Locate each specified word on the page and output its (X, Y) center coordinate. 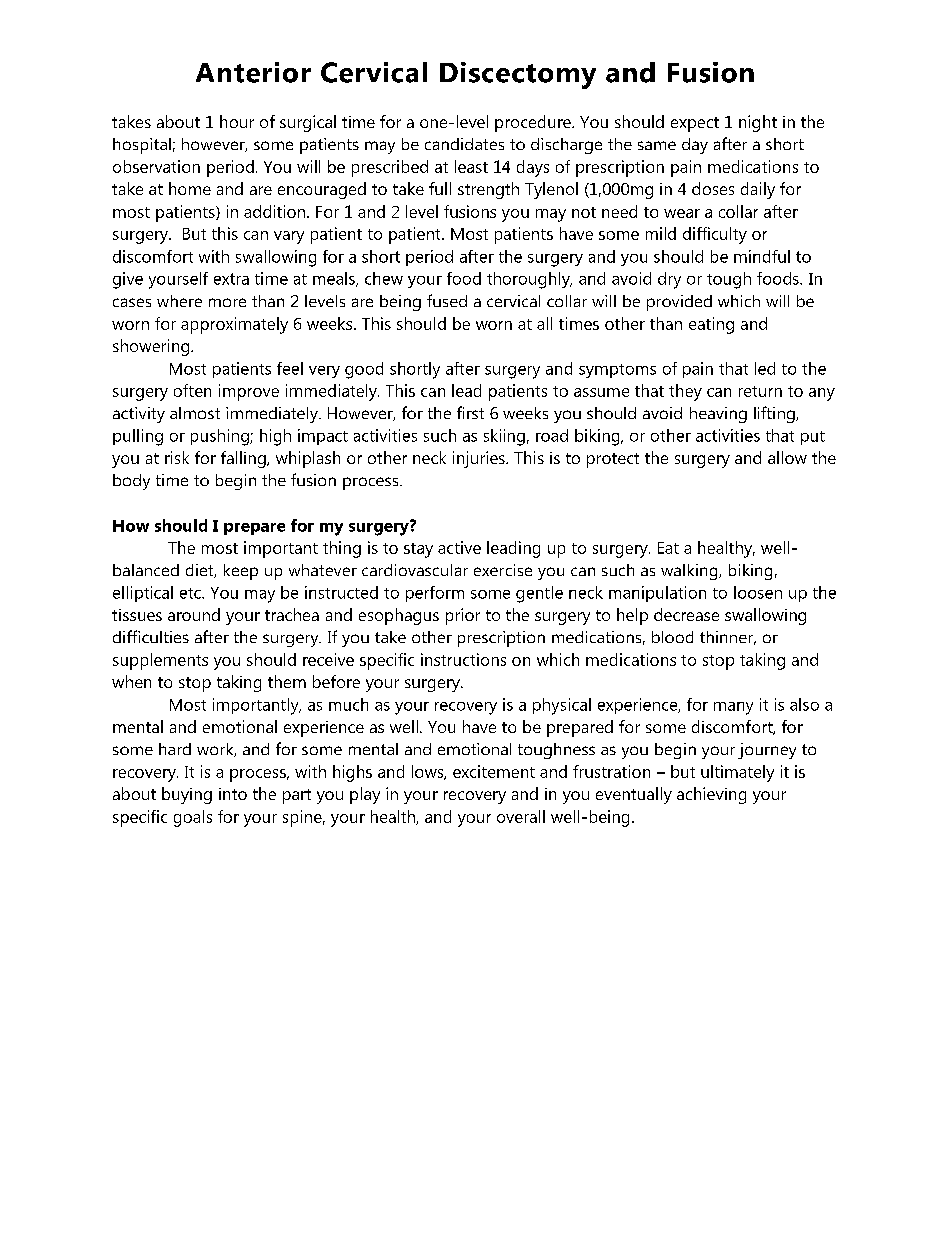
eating (711, 325)
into (233, 794)
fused (447, 300)
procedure (534, 123)
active (459, 547)
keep (241, 572)
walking (690, 572)
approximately (234, 325)
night (758, 123)
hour (237, 121)
